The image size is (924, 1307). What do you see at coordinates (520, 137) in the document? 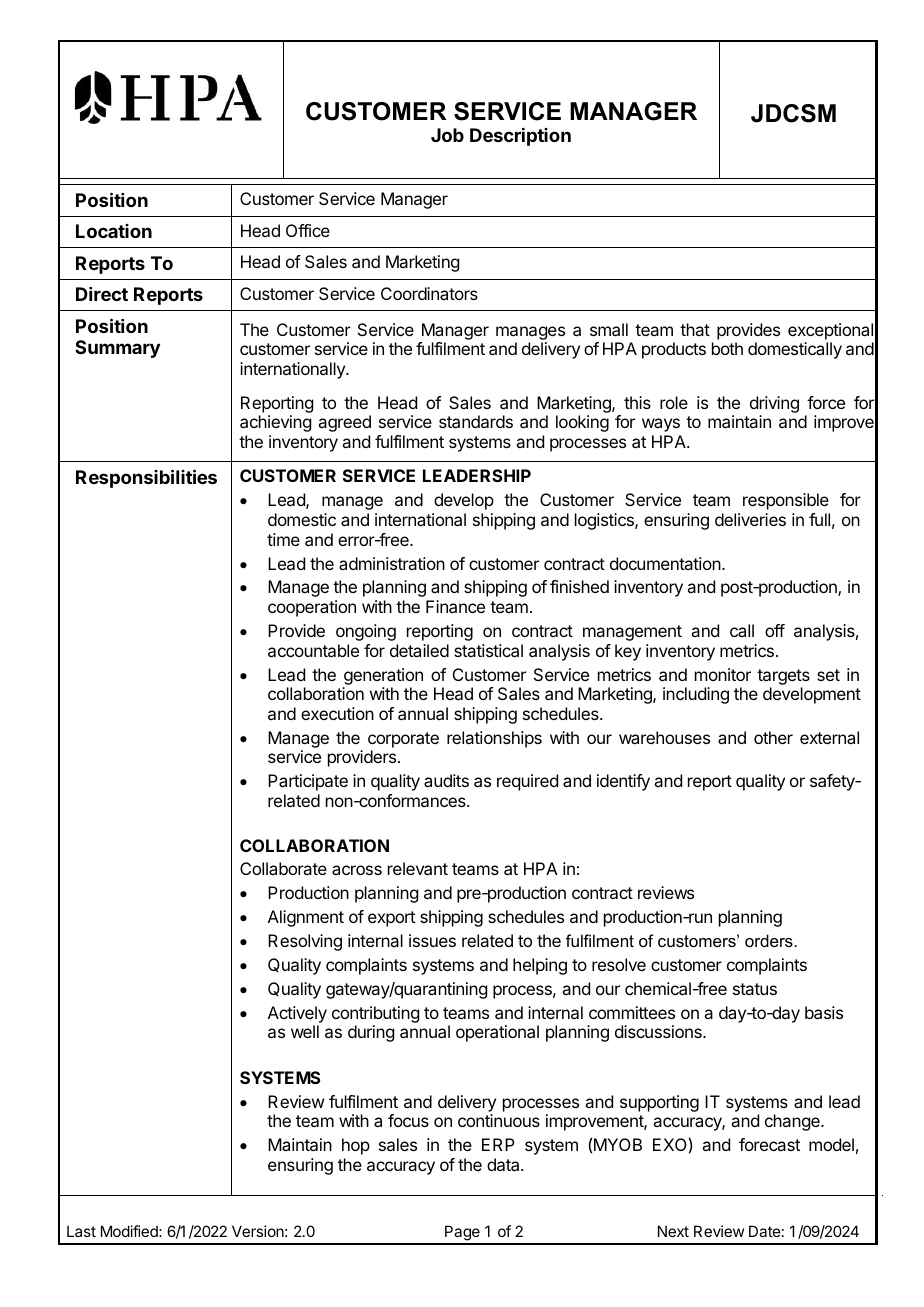
I see `Description` at bounding box center [520, 137].
